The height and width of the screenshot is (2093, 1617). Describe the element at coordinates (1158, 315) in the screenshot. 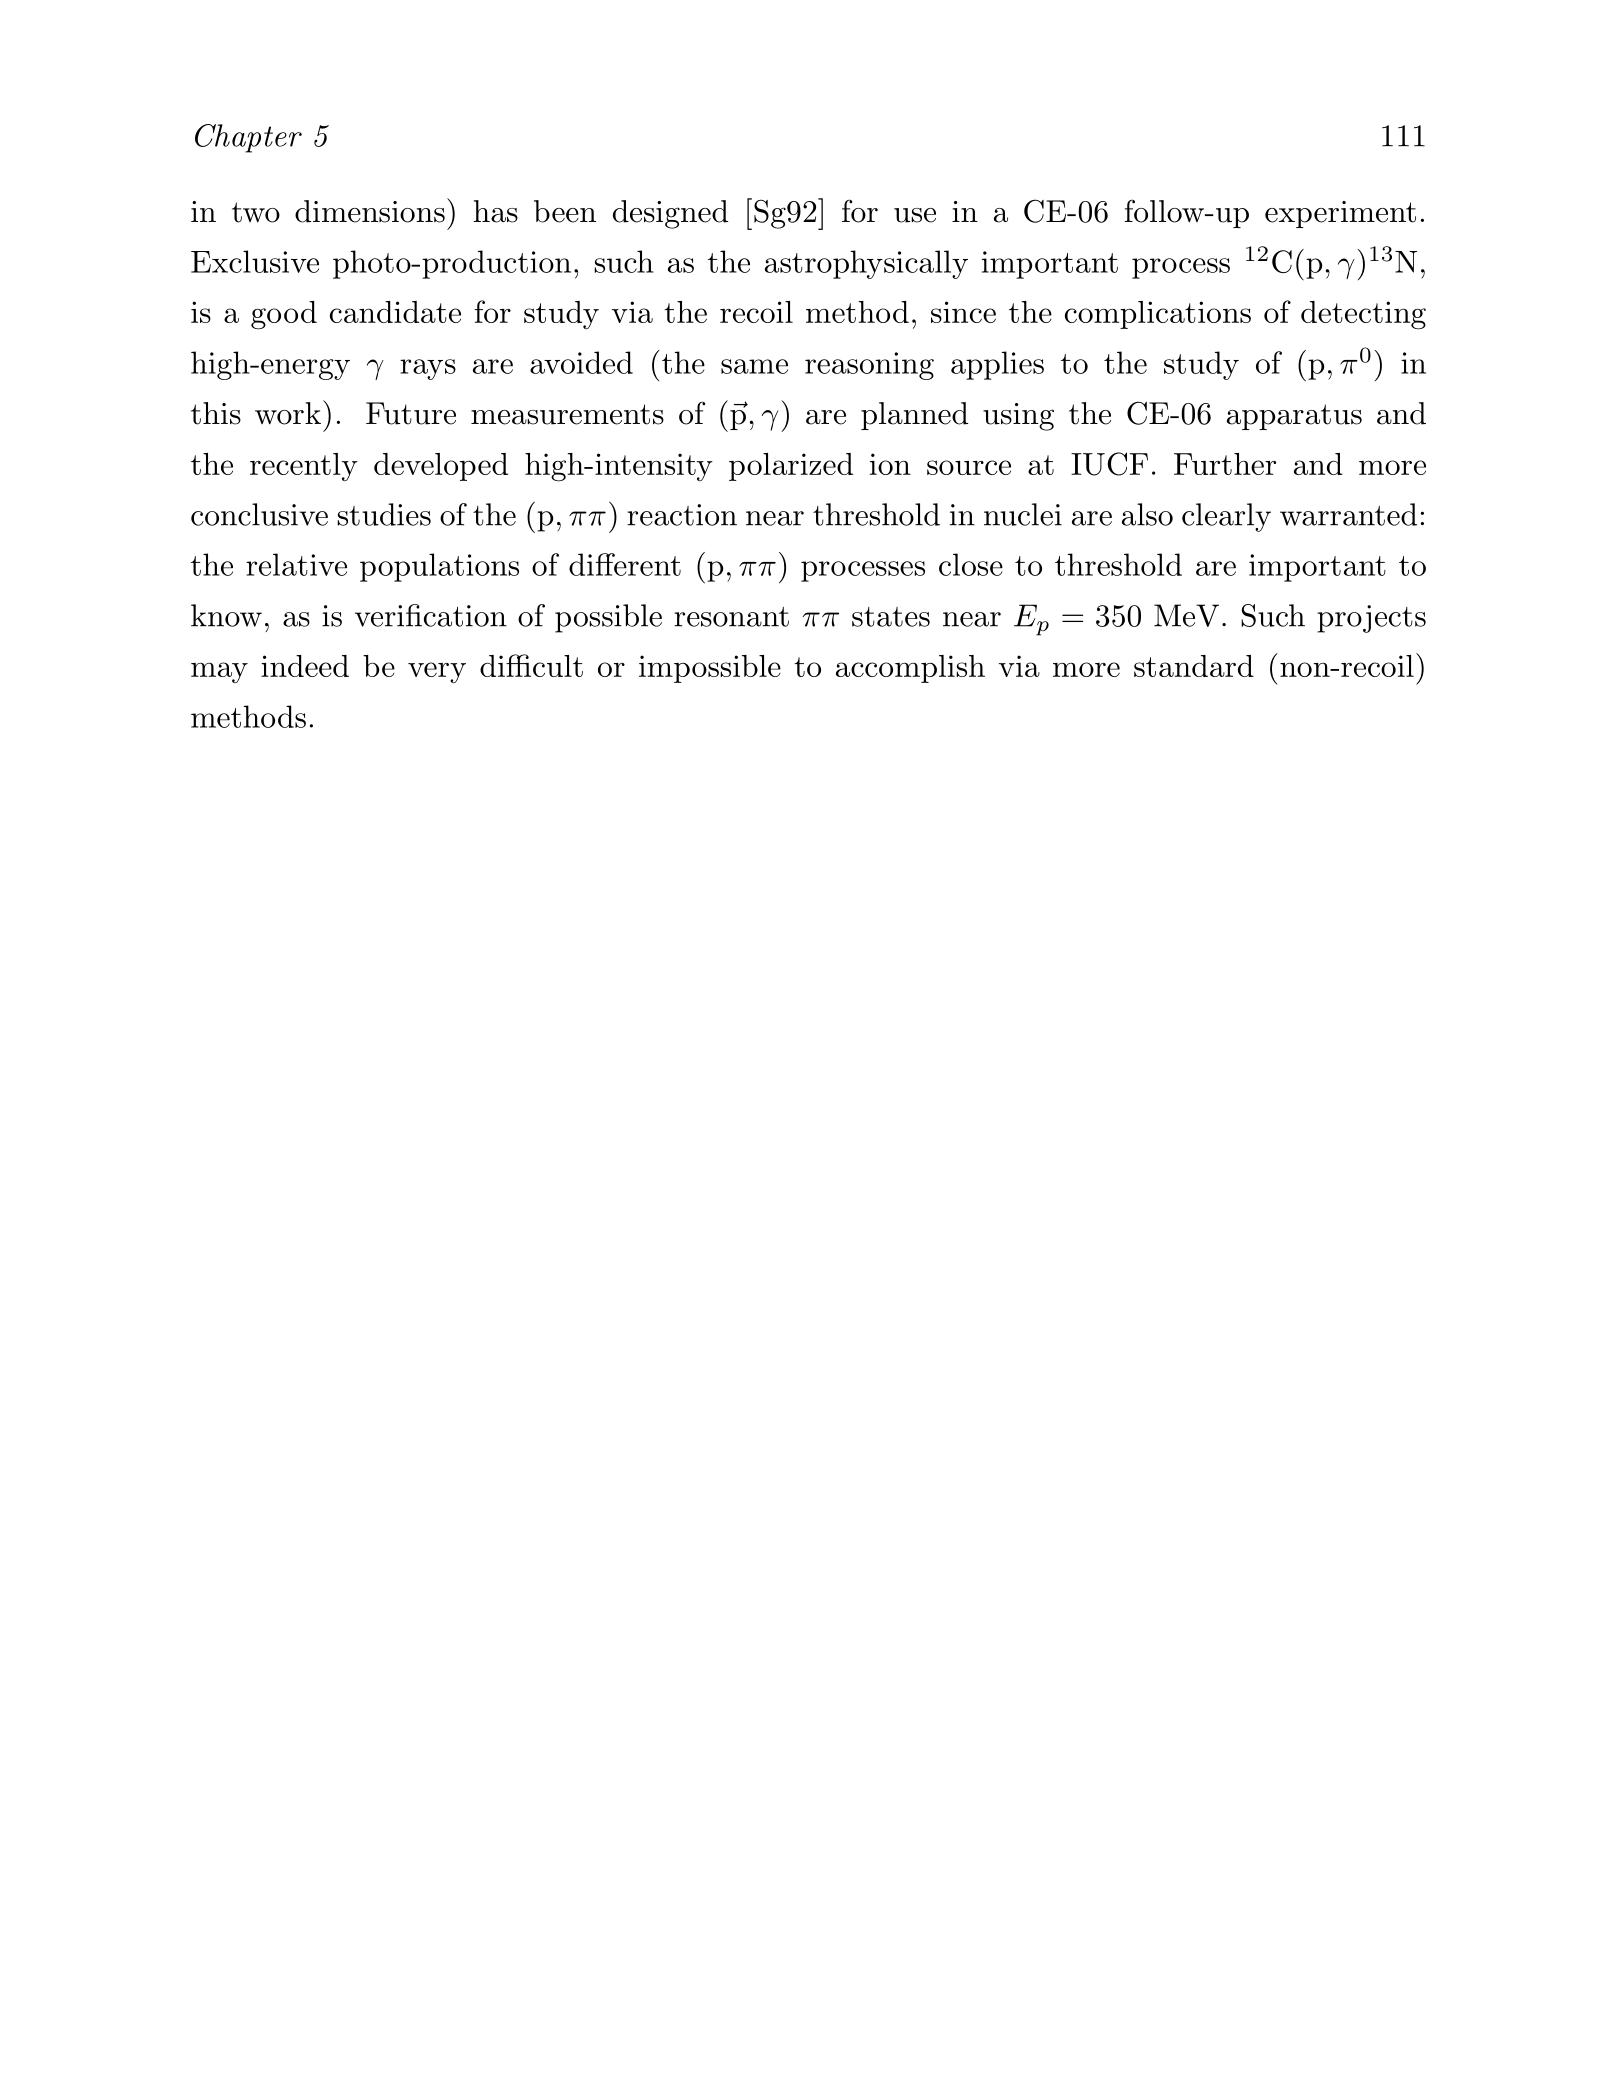

I see `complications` at that location.
